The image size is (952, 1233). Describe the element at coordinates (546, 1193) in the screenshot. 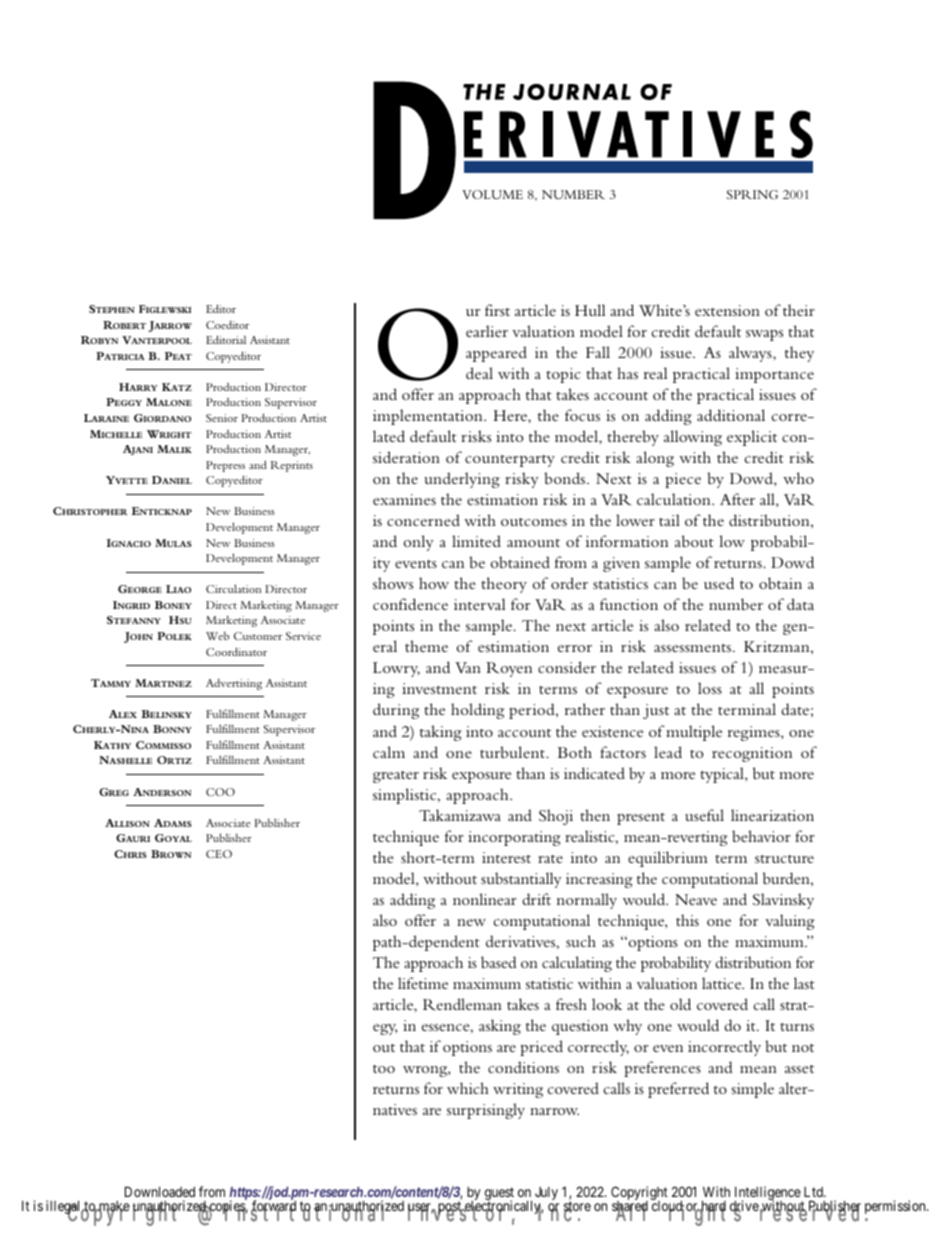

I see `July` at that location.
